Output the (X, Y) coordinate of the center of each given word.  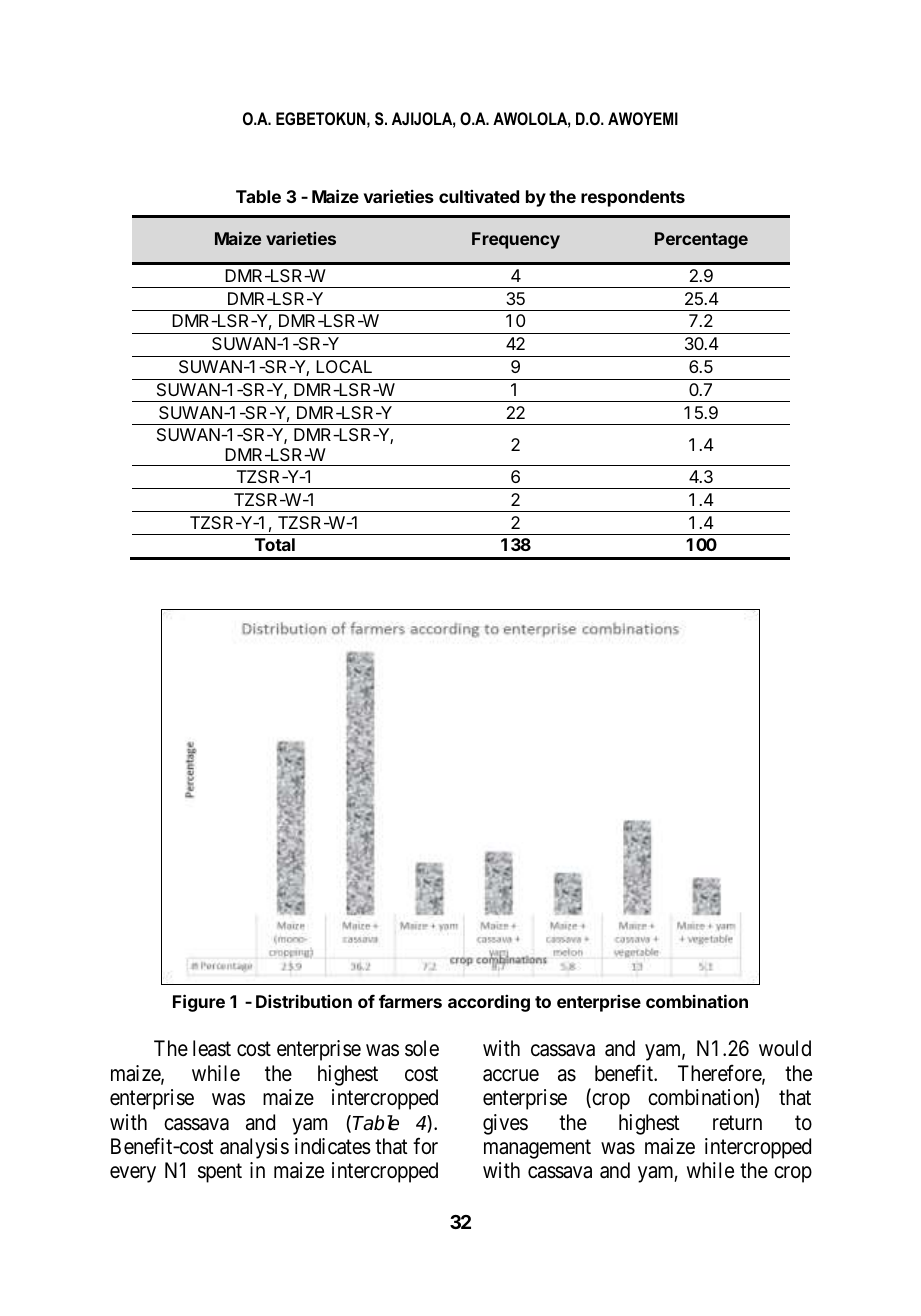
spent (220, 1173)
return (737, 1123)
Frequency (516, 240)
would (785, 1048)
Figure (199, 1003)
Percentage (701, 240)
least (212, 1048)
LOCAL (344, 366)
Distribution (304, 1001)
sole (422, 1048)
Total (275, 544)
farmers (410, 1001)
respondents (633, 198)
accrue (511, 1075)
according (489, 1003)
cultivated (479, 196)
